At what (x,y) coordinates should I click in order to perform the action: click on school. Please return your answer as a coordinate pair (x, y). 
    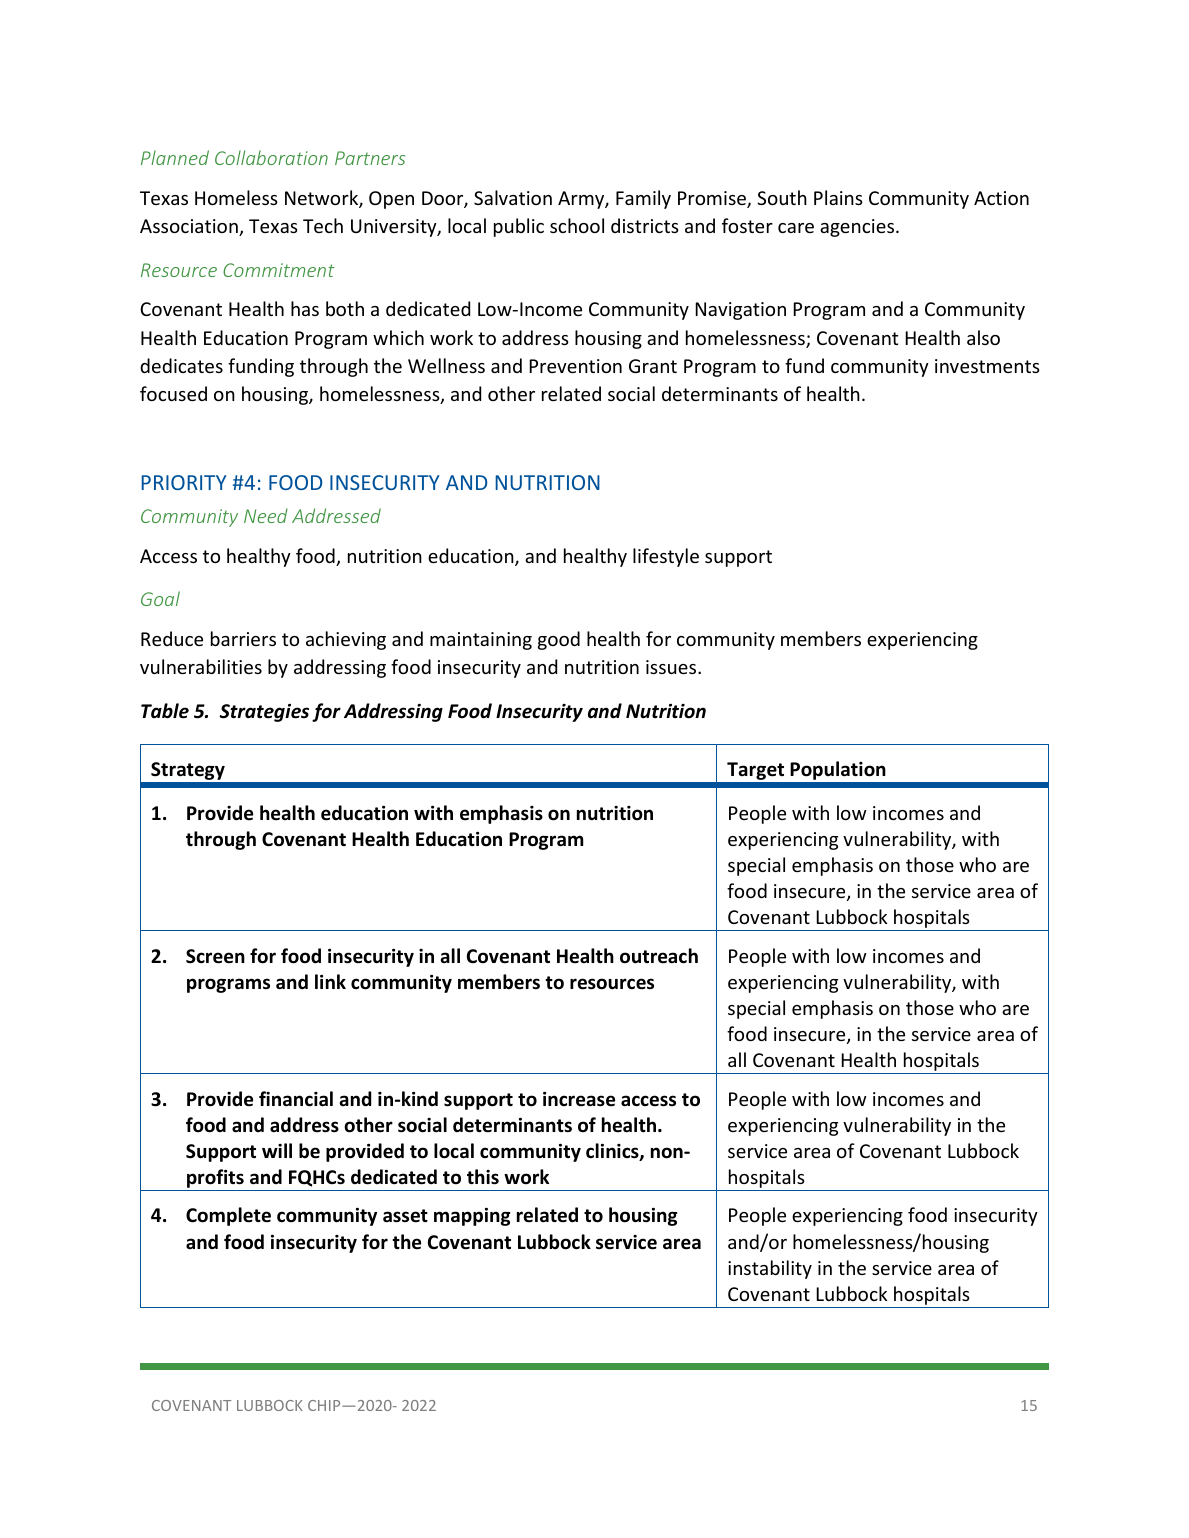
    Looking at the image, I should click on (577, 225).
